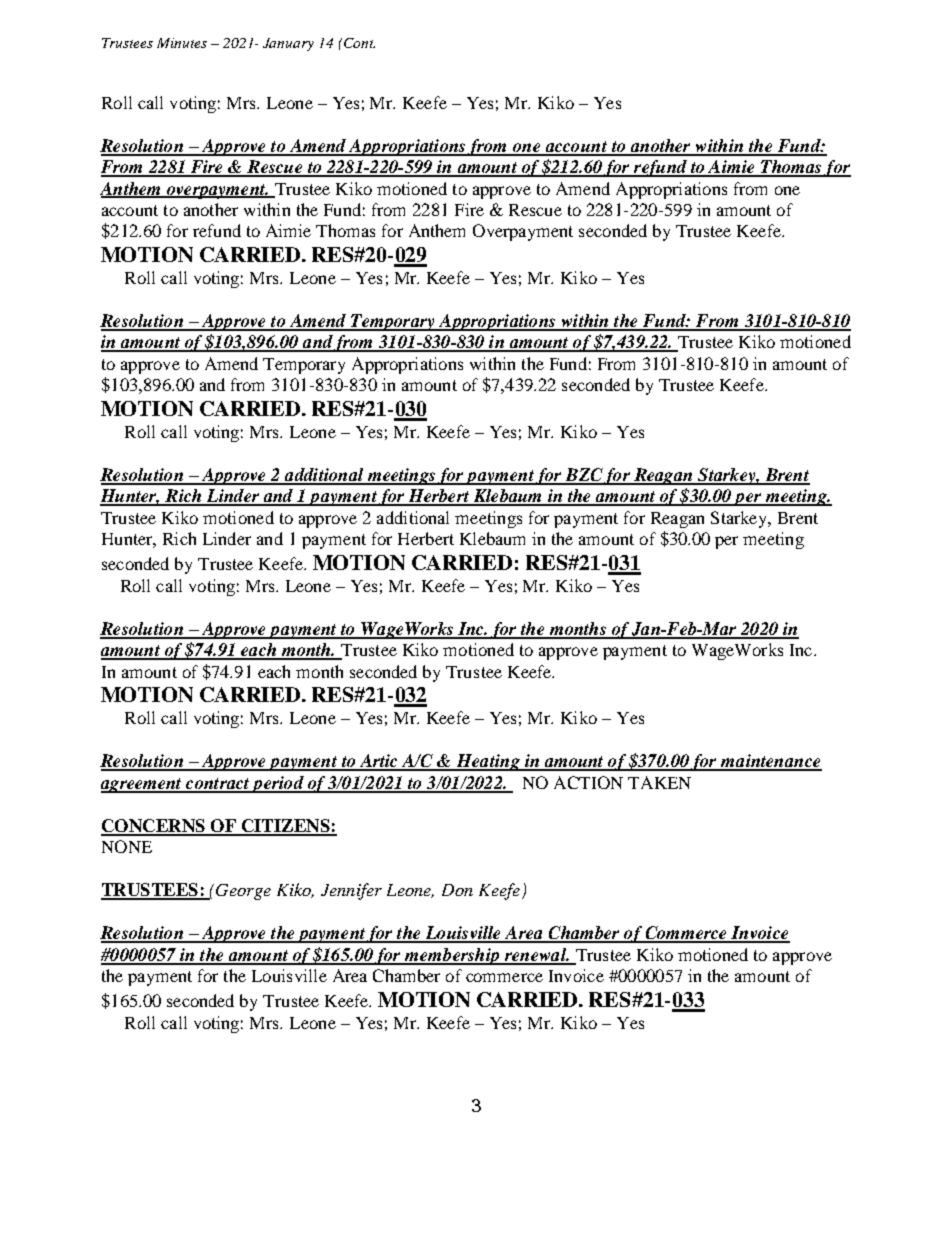  I want to click on Heating, so click(488, 762).
